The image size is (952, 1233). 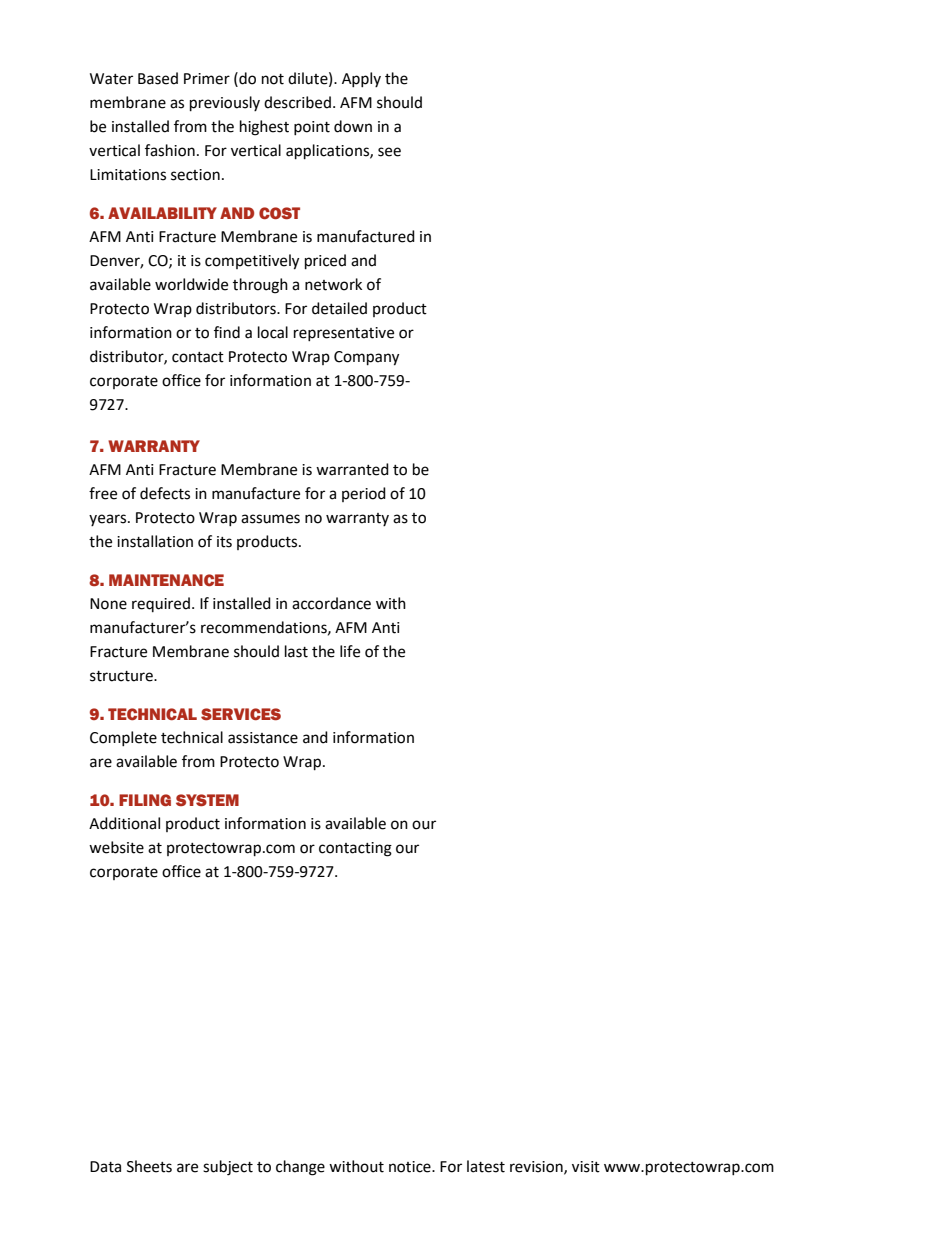 What do you see at coordinates (149, 1166) in the screenshot?
I see `Sheets` at bounding box center [149, 1166].
